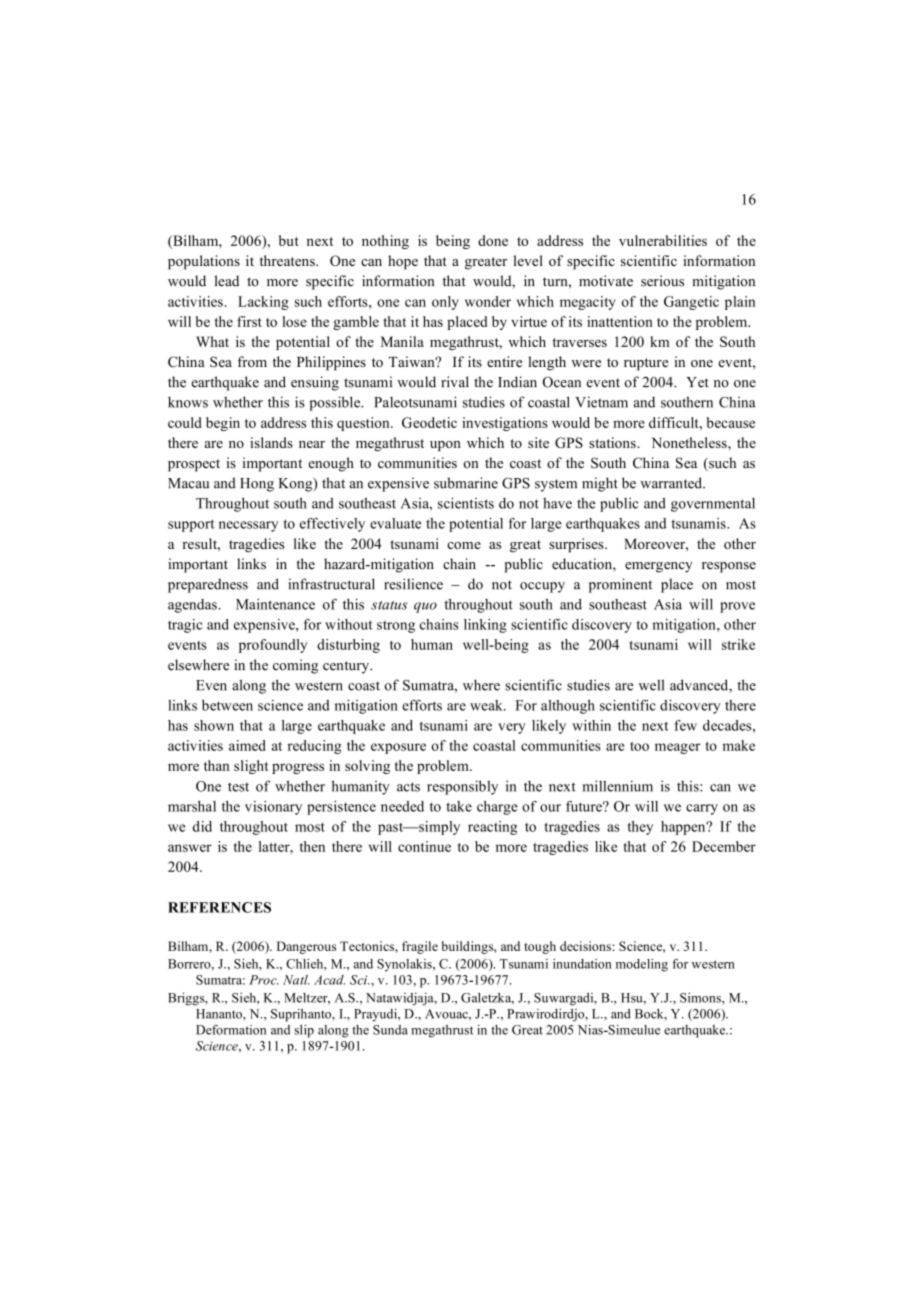 This image has height=1308, width=924. Describe the element at coordinates (493, 240) in the image. I see `done` at that location.
